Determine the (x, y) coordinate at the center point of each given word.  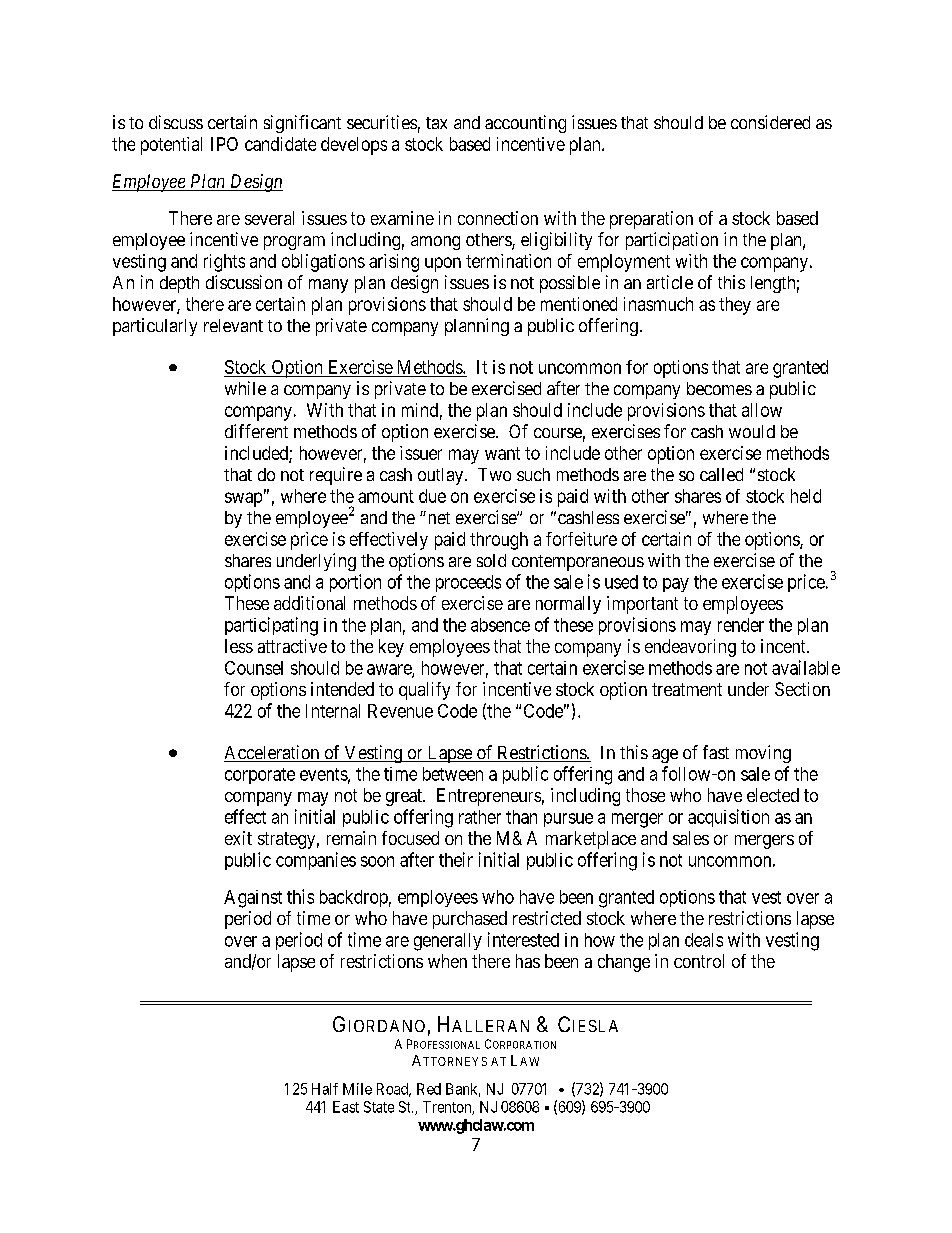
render (741, 625)
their (456, 859)
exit (238, 838)
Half (325, 1089)
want (502, 453)
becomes (719, 388)
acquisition (728, 818)
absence (500, 625)
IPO (224, 144)
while (245, 388)
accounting (525, 124)
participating (271, 626)
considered (770, 122)
